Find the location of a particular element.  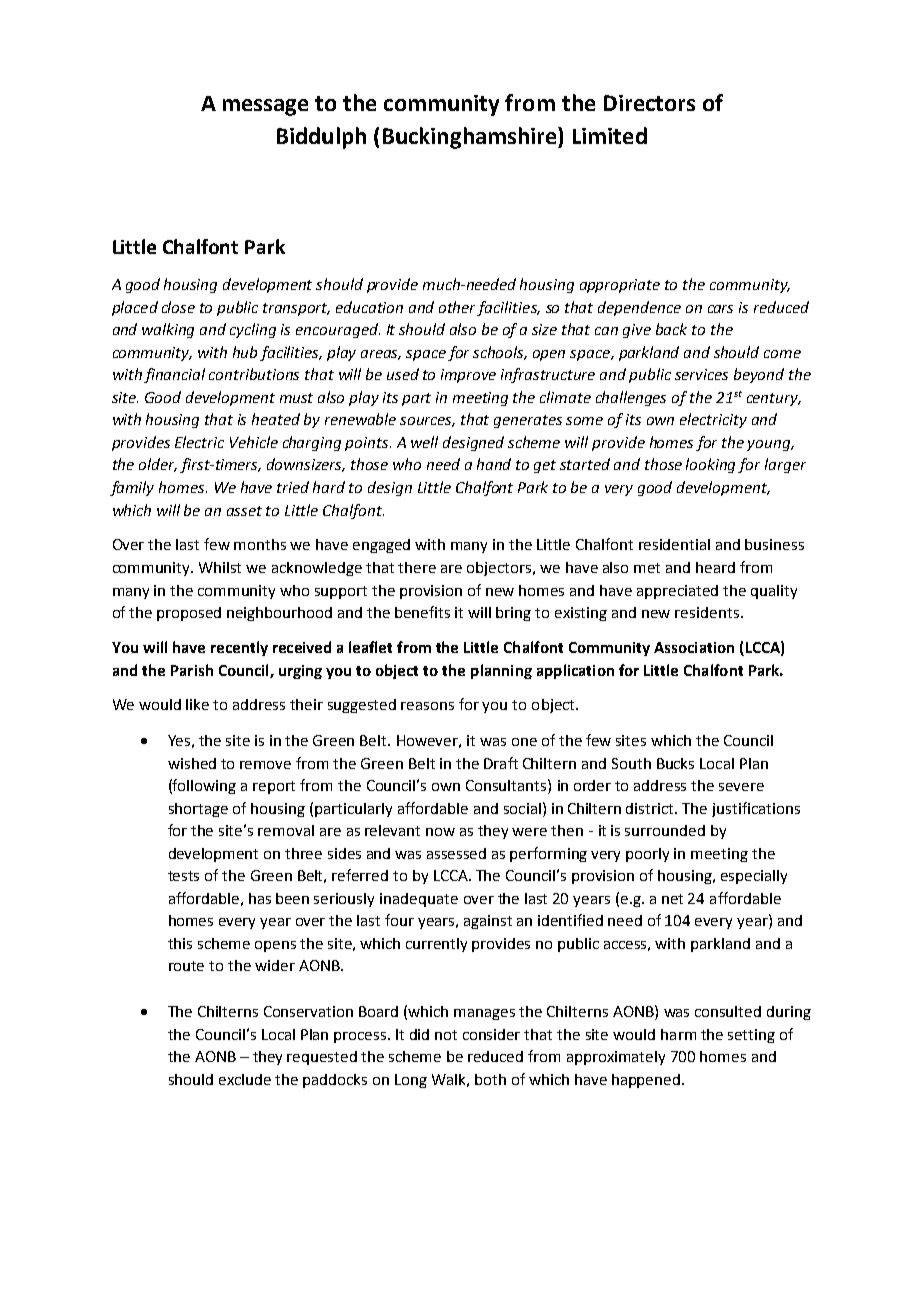

Buckinghamshire is located at coordinates (471, 138).
